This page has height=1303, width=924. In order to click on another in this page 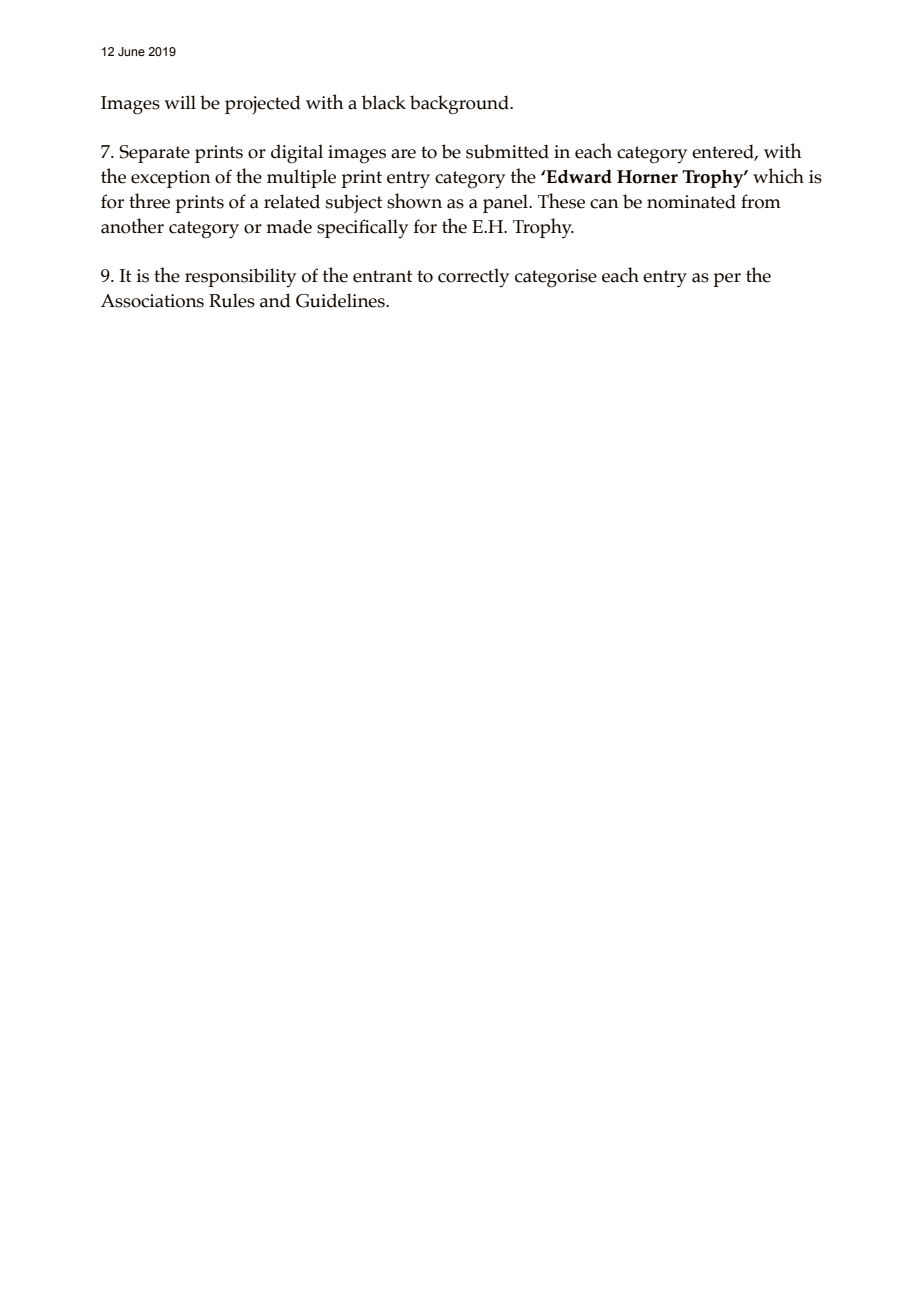, I will do `click(132, 226)`.
